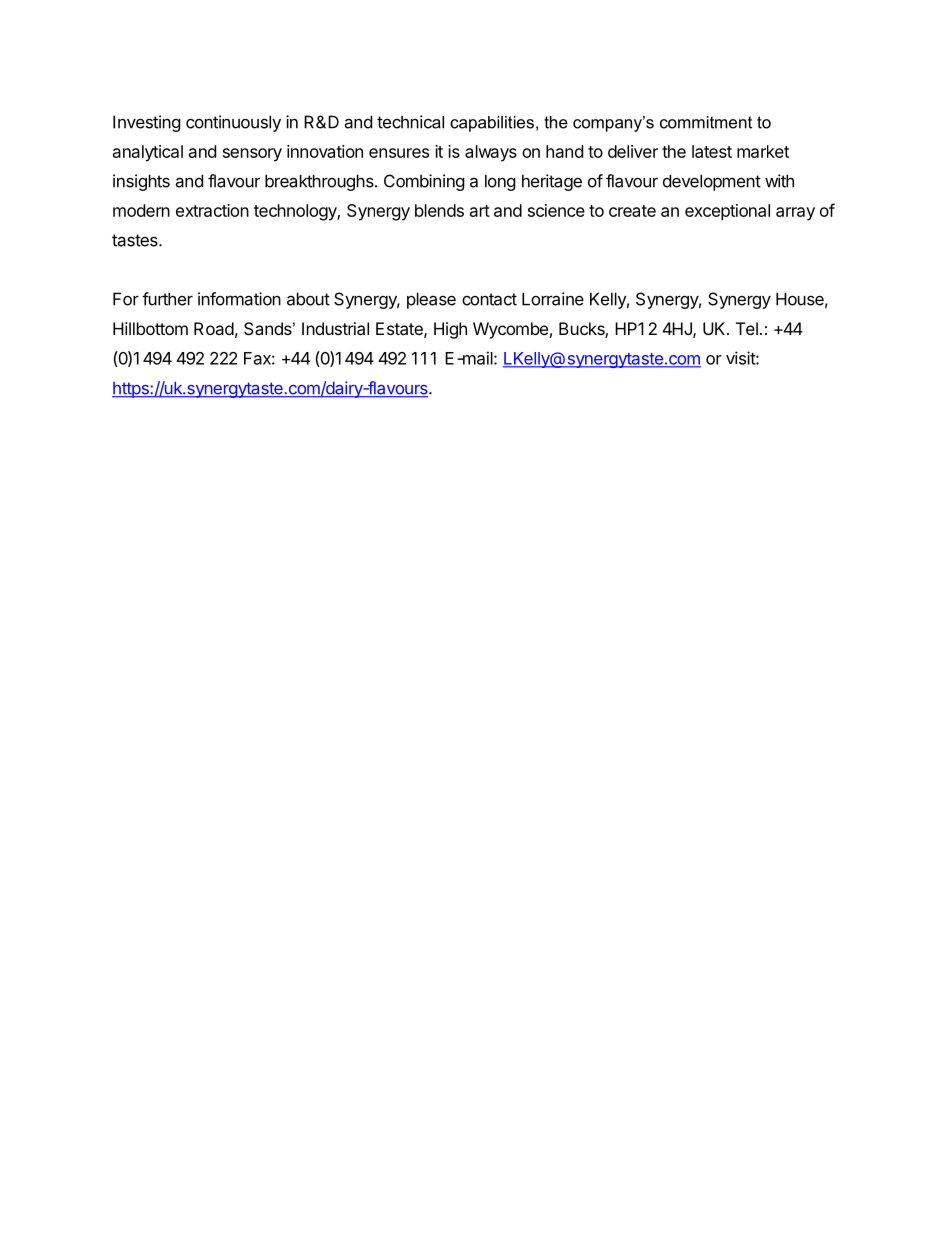 Image resolution: width=952 pixels, height=1233 pixels. I want to click on exceptional, so click(727, 212).
